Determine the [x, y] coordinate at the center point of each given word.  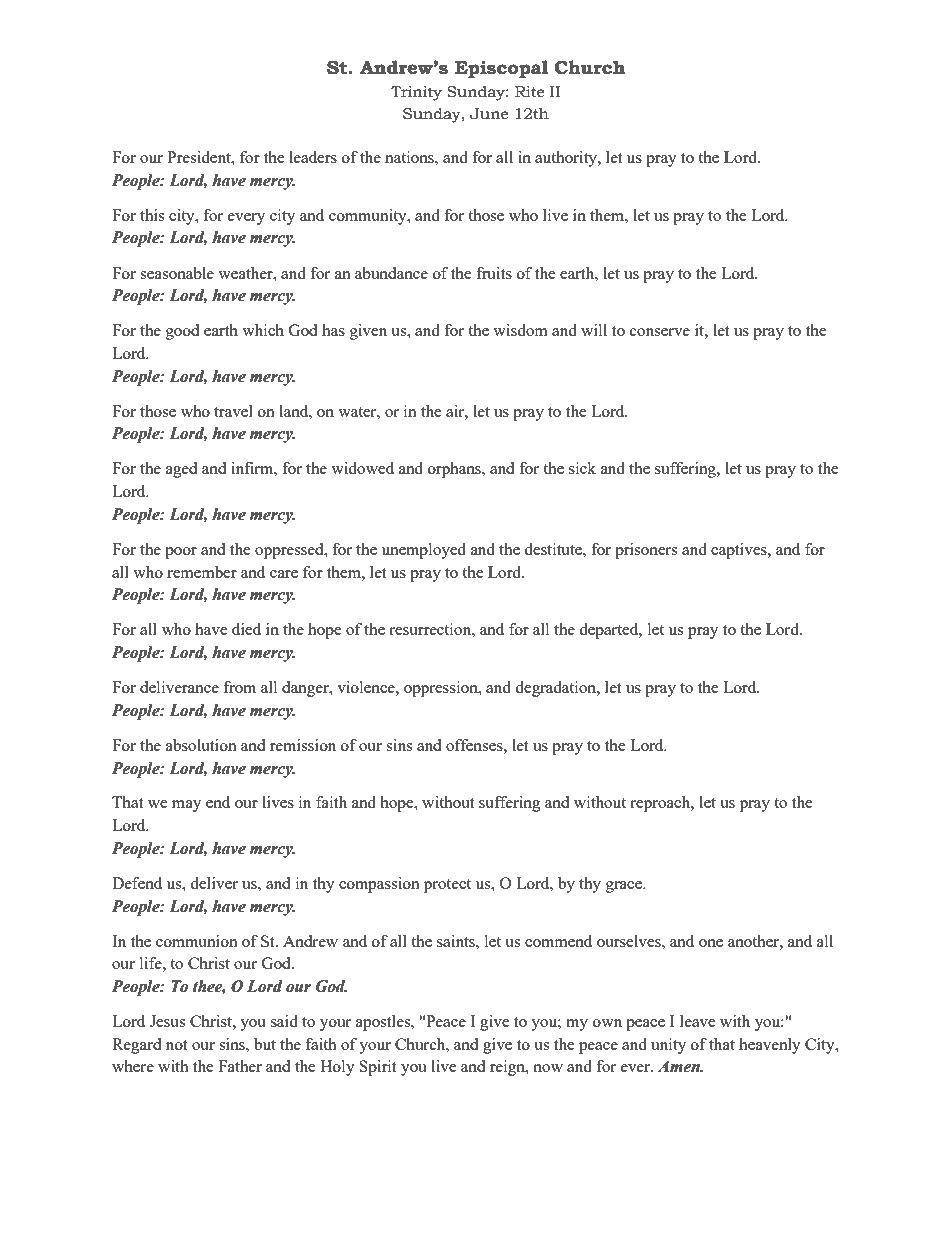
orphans [455, 470]
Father [240, 1066]
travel [233, 411]
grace [625, 887]
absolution [201, 745]
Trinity [416, 93]
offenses [475, 745]
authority [567, 159]
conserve [660, 332]
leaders [313, 157]
